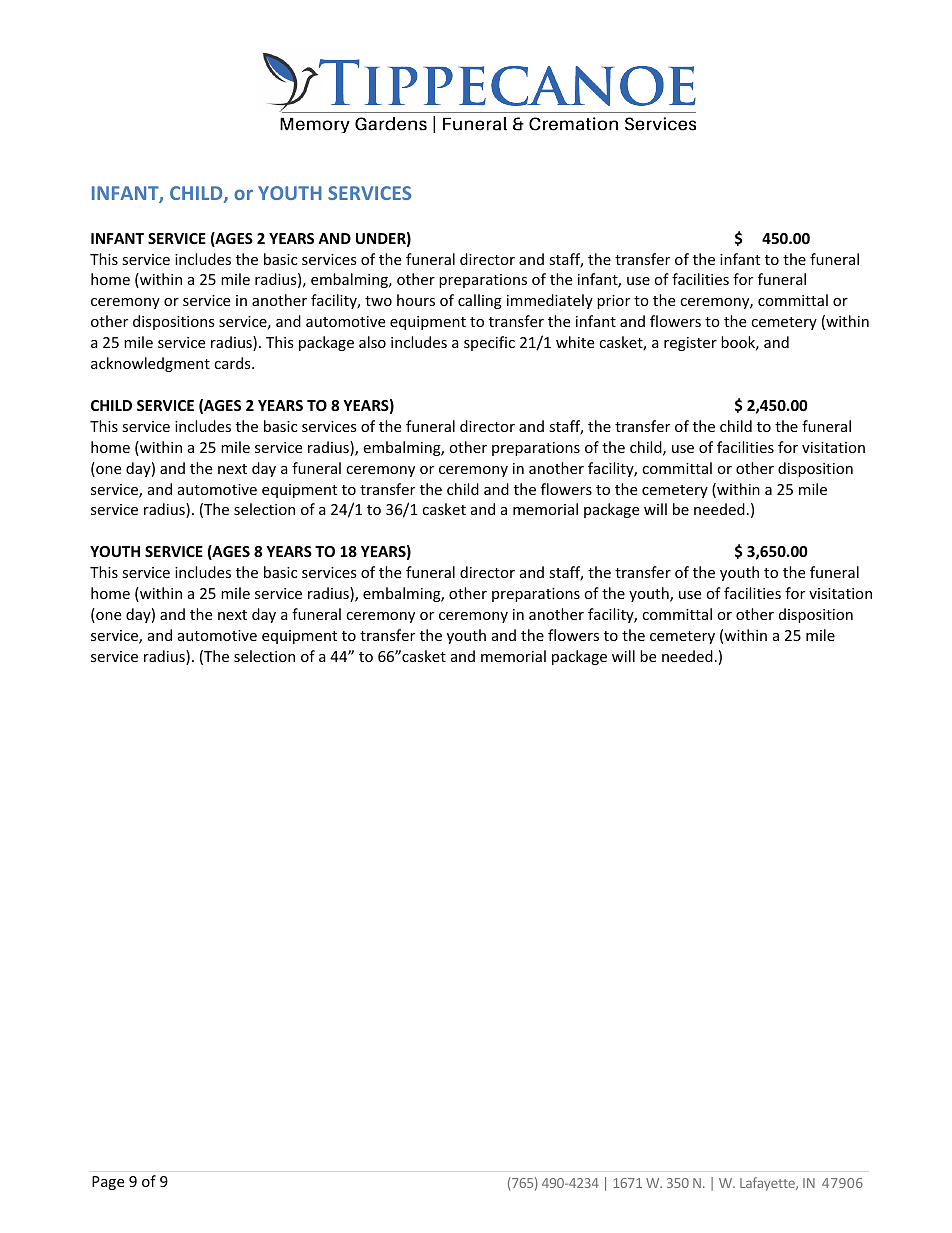 This screenshot has height=1233, width=952. What do you see at coordinates (108, 1183) in the screenshot?
I see `Page` at bounding box center [108, 1183].
